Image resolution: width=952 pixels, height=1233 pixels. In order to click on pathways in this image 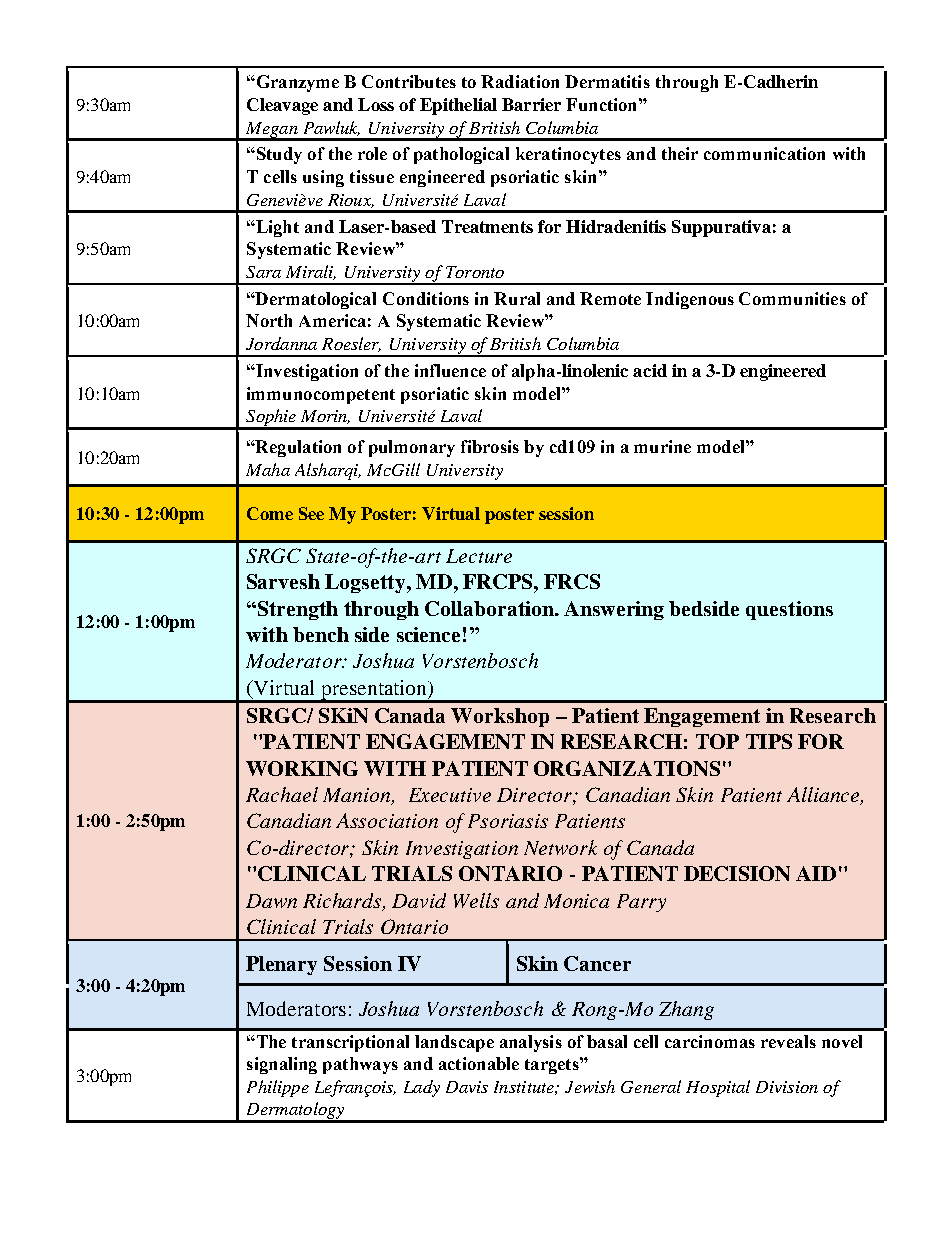, I will do `click(360, 1065)`.
